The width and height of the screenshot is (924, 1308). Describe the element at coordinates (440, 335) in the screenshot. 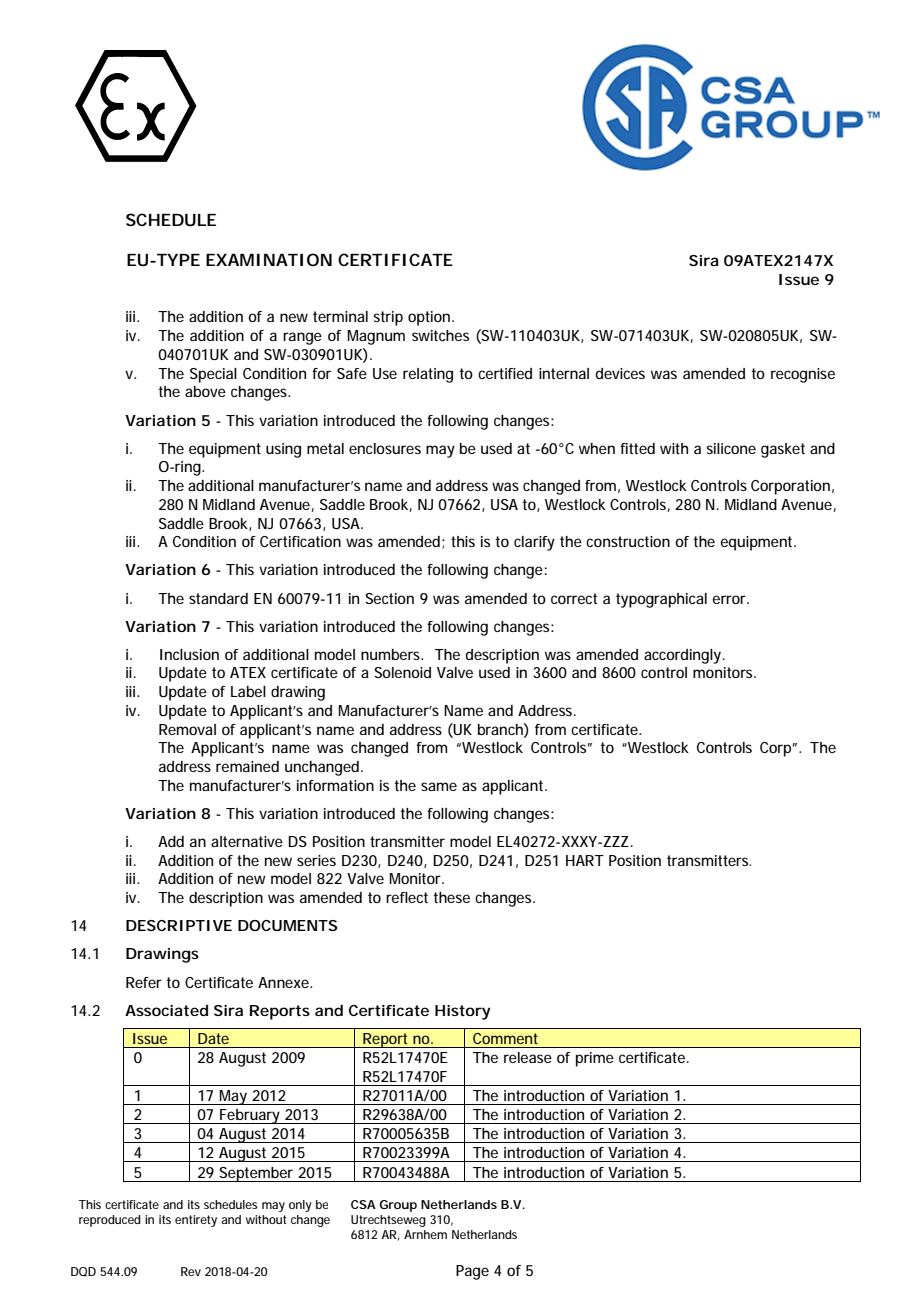

I see `switches` at that location.
